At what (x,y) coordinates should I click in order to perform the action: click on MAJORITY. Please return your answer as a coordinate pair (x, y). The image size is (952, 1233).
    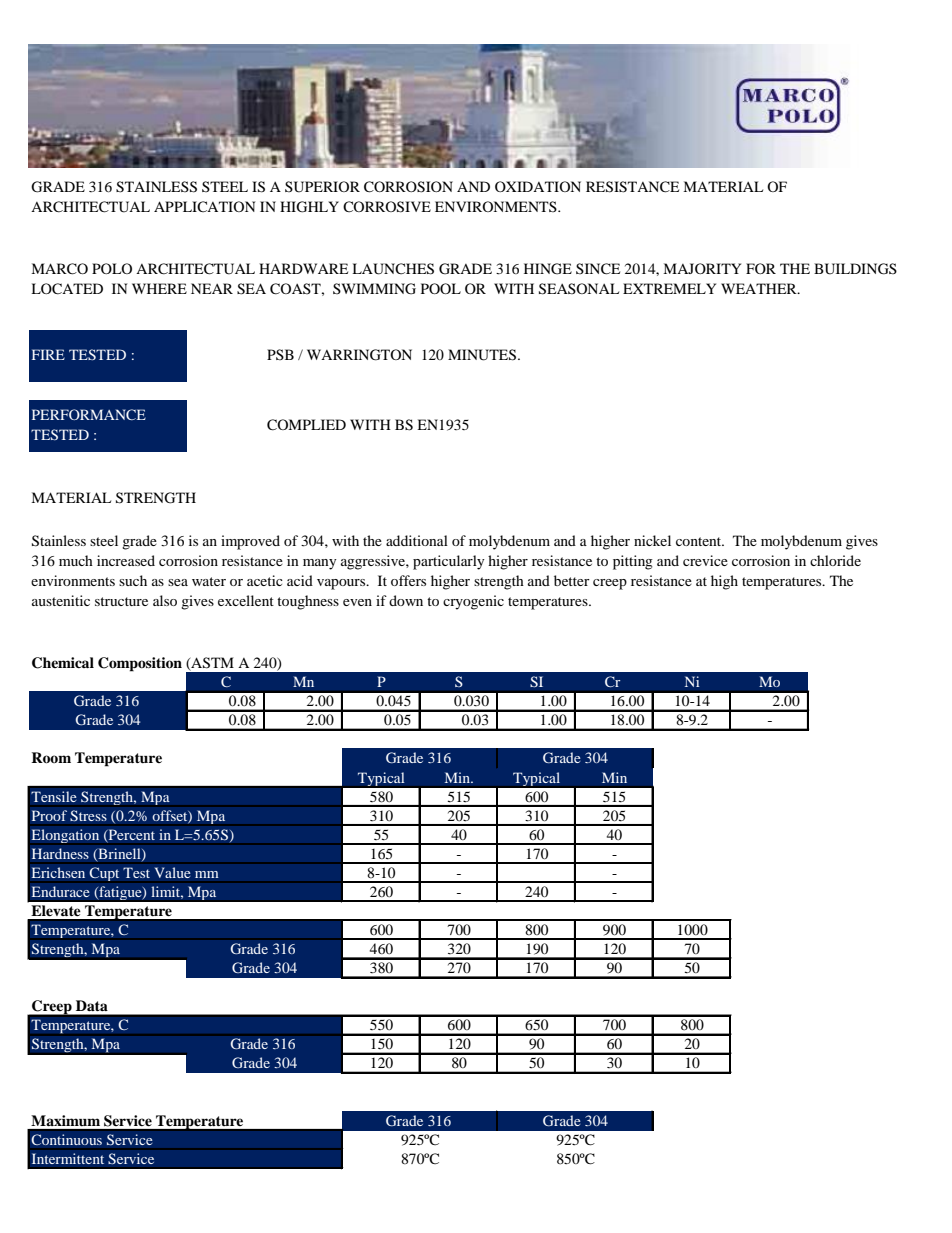
    Looking at the image, I should click on (702, 268).
